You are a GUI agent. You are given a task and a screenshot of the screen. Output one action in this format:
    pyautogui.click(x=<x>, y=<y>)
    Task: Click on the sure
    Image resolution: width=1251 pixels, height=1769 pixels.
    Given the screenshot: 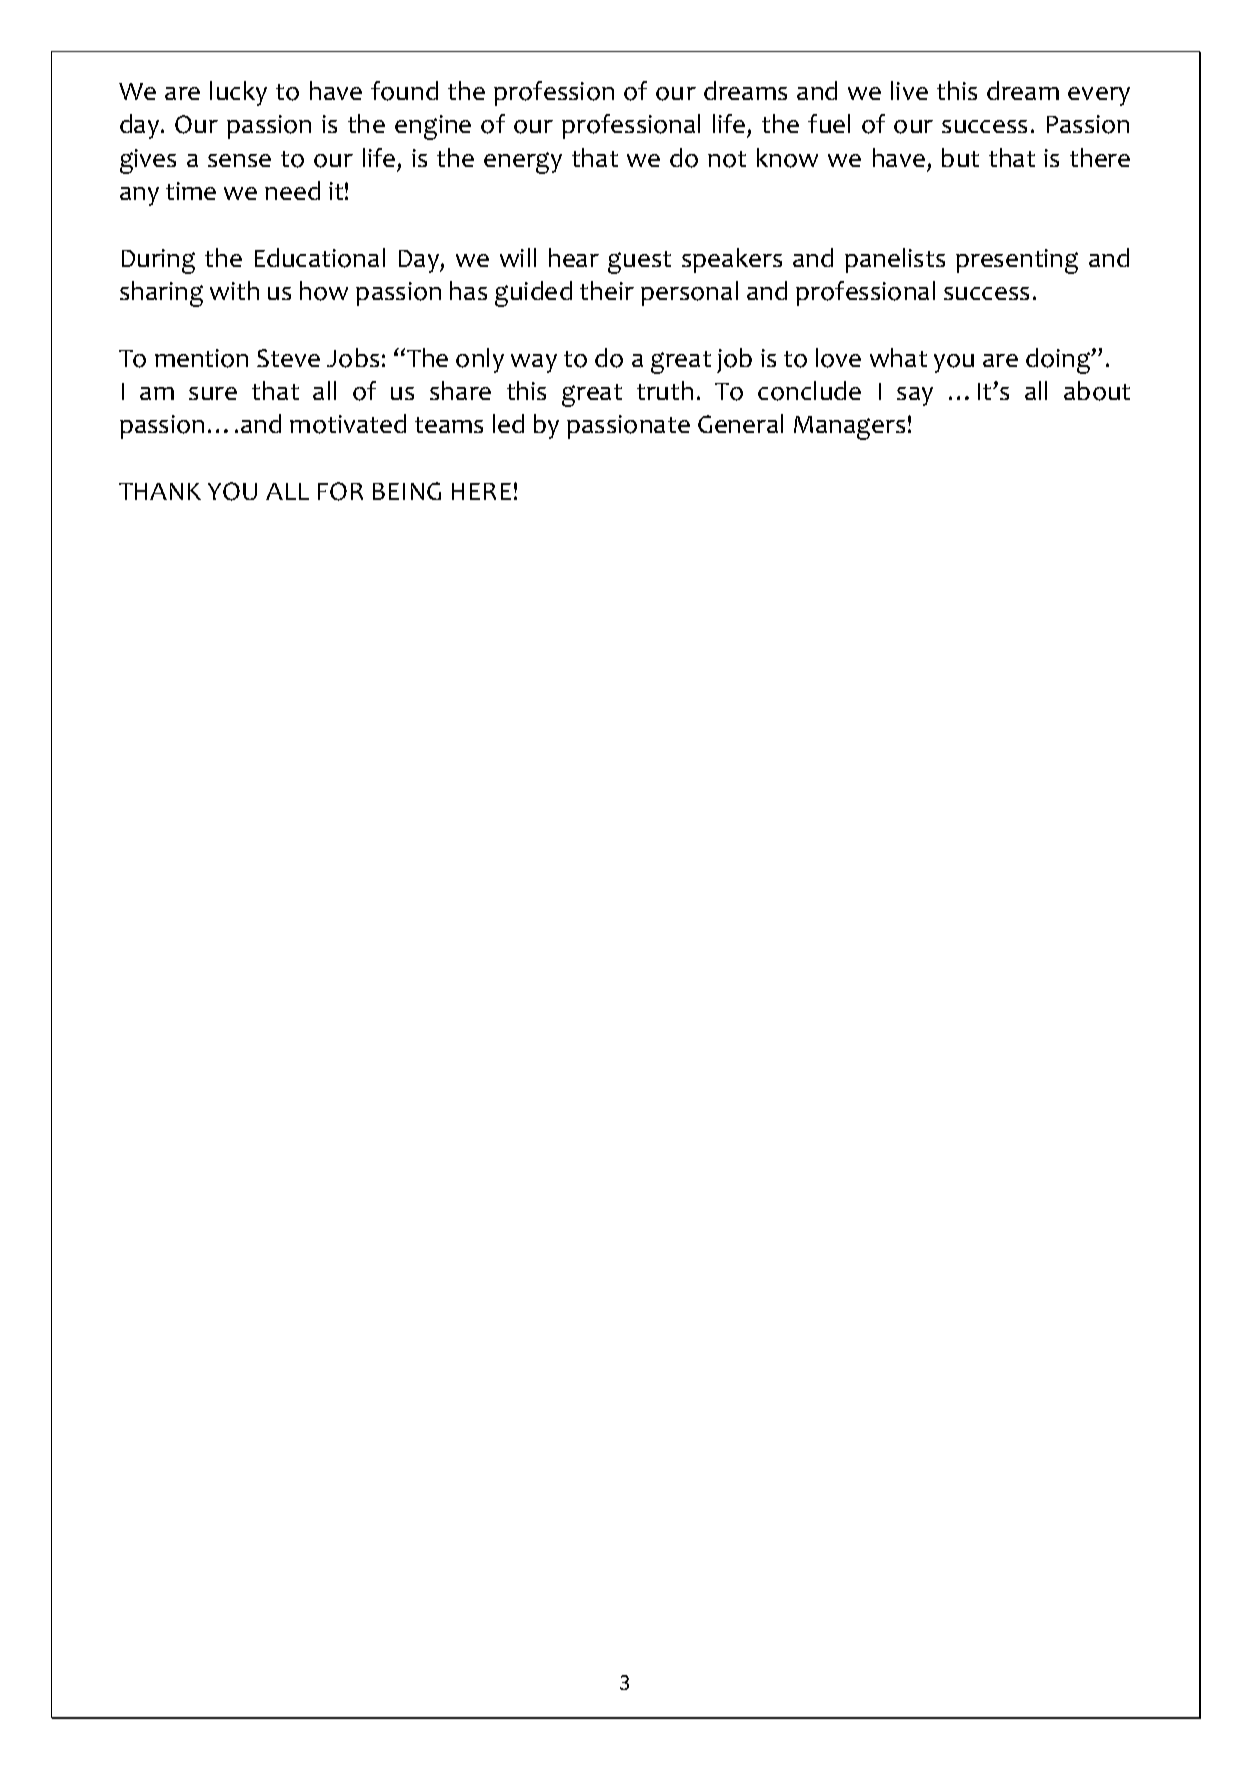 What is the action you would take?
    pyautogui.click(x=213, y=393)
